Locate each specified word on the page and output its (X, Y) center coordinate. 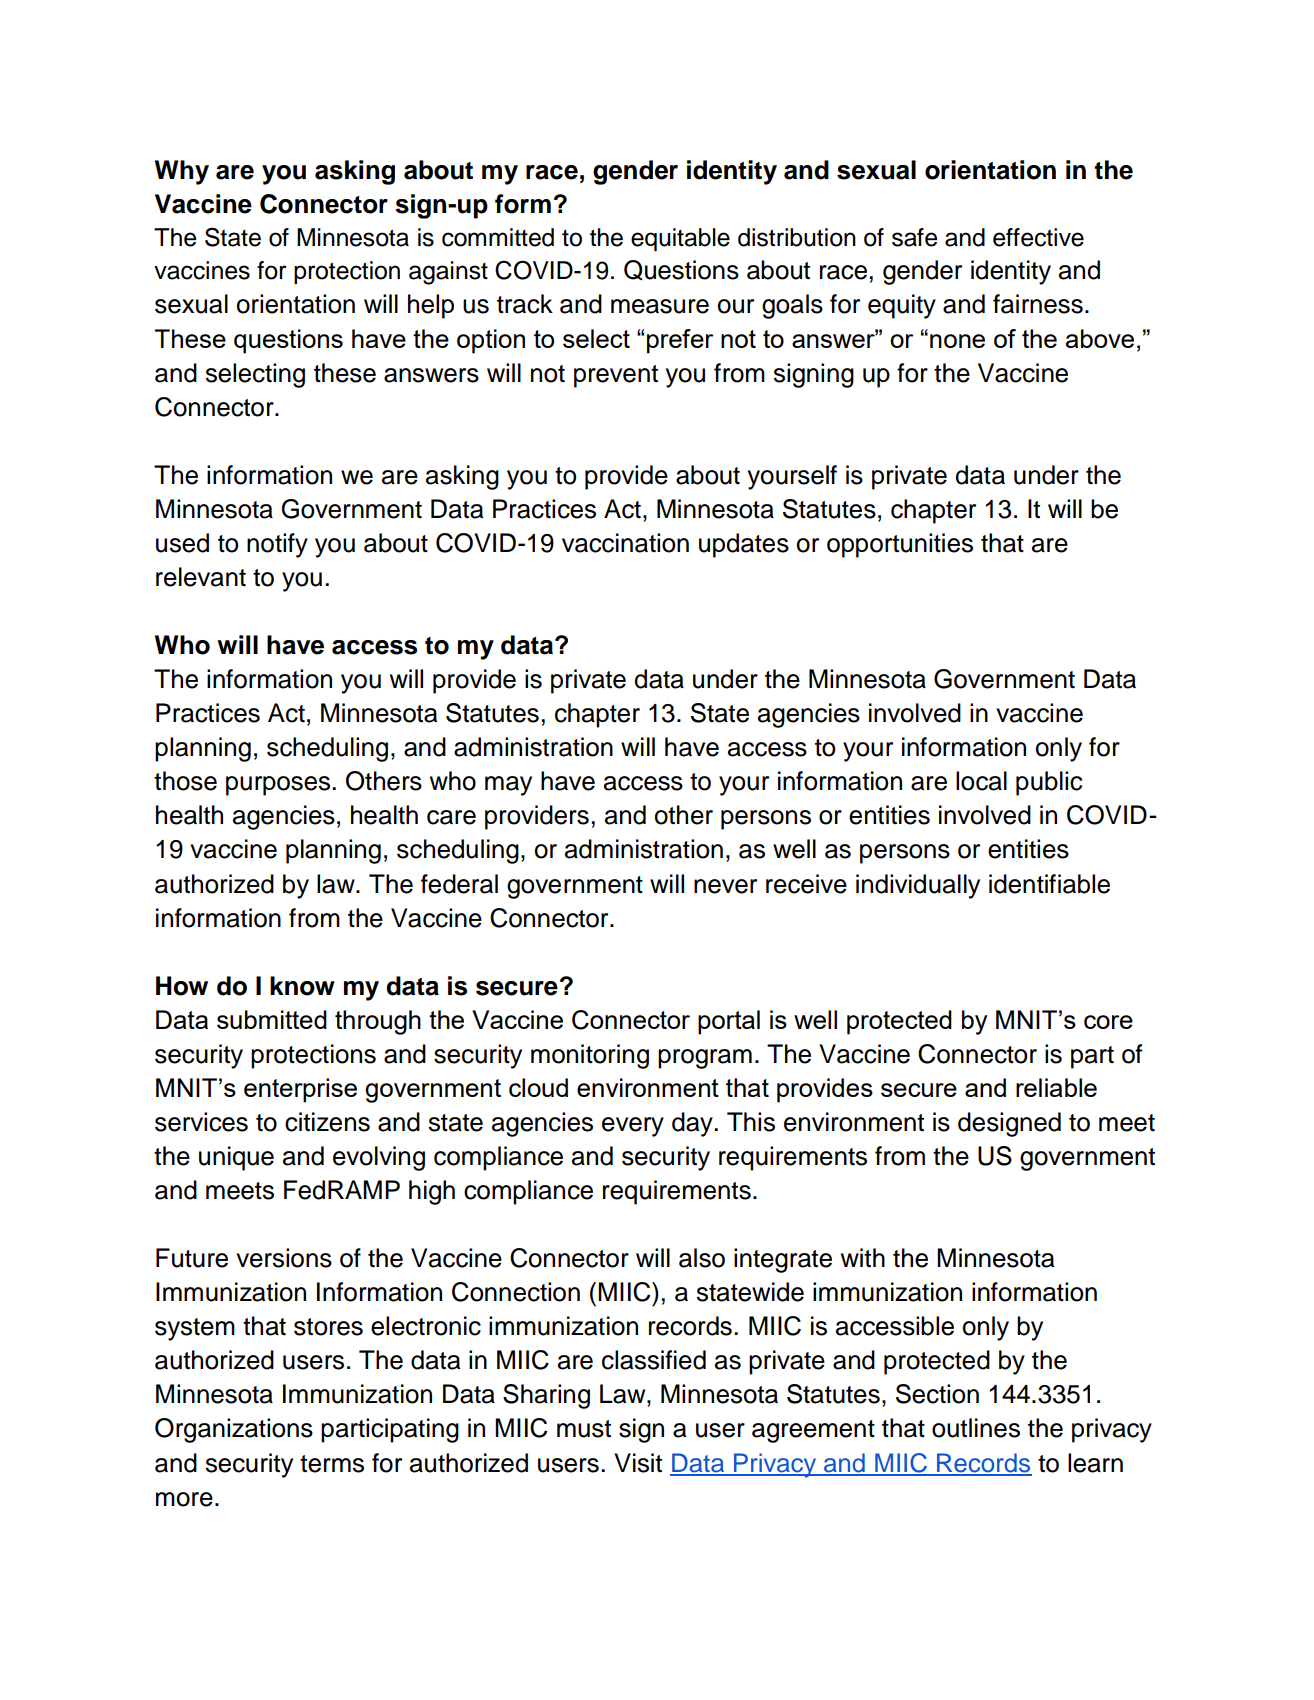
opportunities (900, 545)
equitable (680, 239)
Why (182, 172)
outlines (976, 1428)
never (725, 886)
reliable (1056, 1087)
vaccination (625, 543)
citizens (327, 1122)
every (633, 1127)
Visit (638, 1463)
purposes (279, 786)
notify (277, 545)
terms (332, 1464)
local (981, 781)
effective (1038, 237)
